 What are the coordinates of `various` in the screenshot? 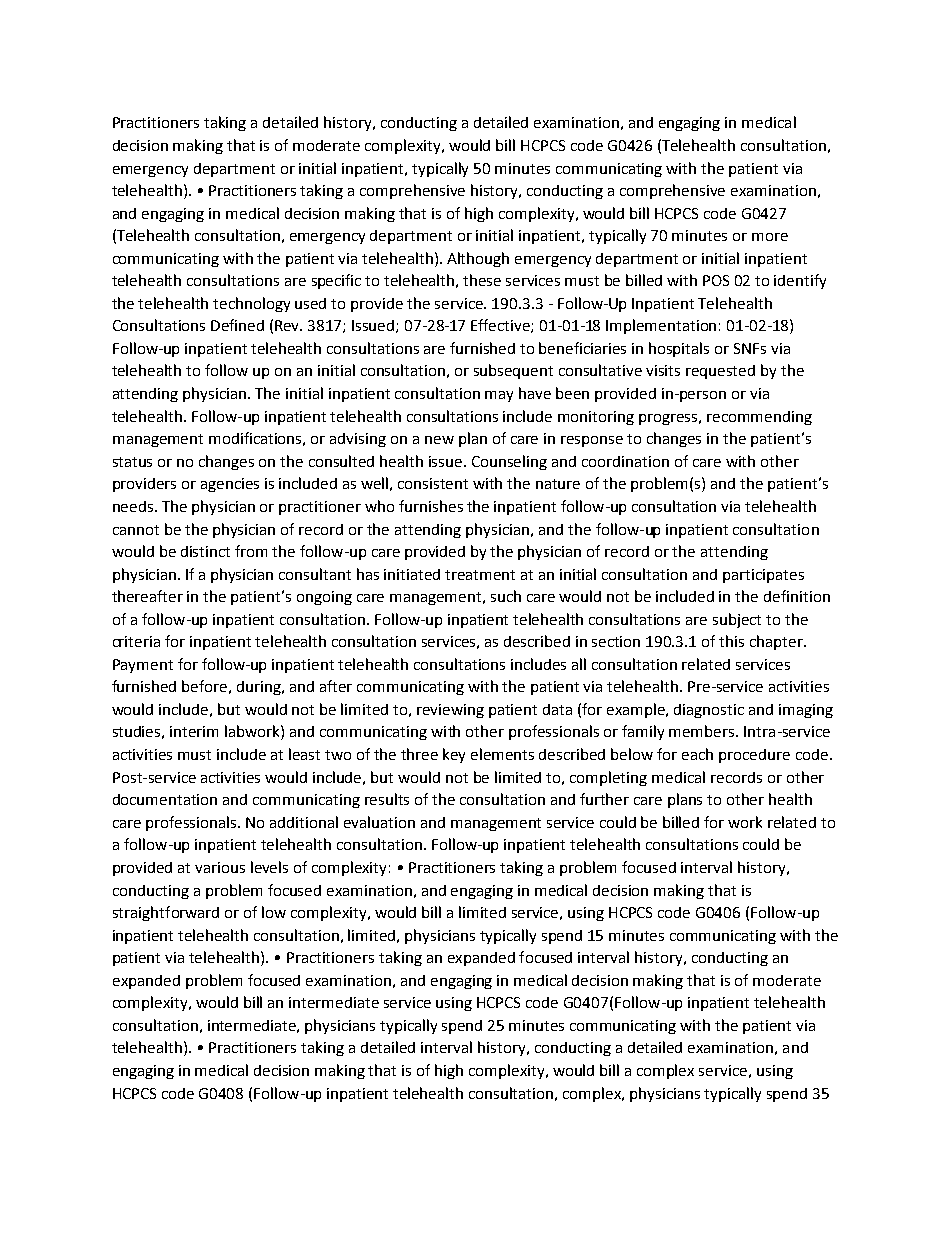 It's located at (220, 867).
